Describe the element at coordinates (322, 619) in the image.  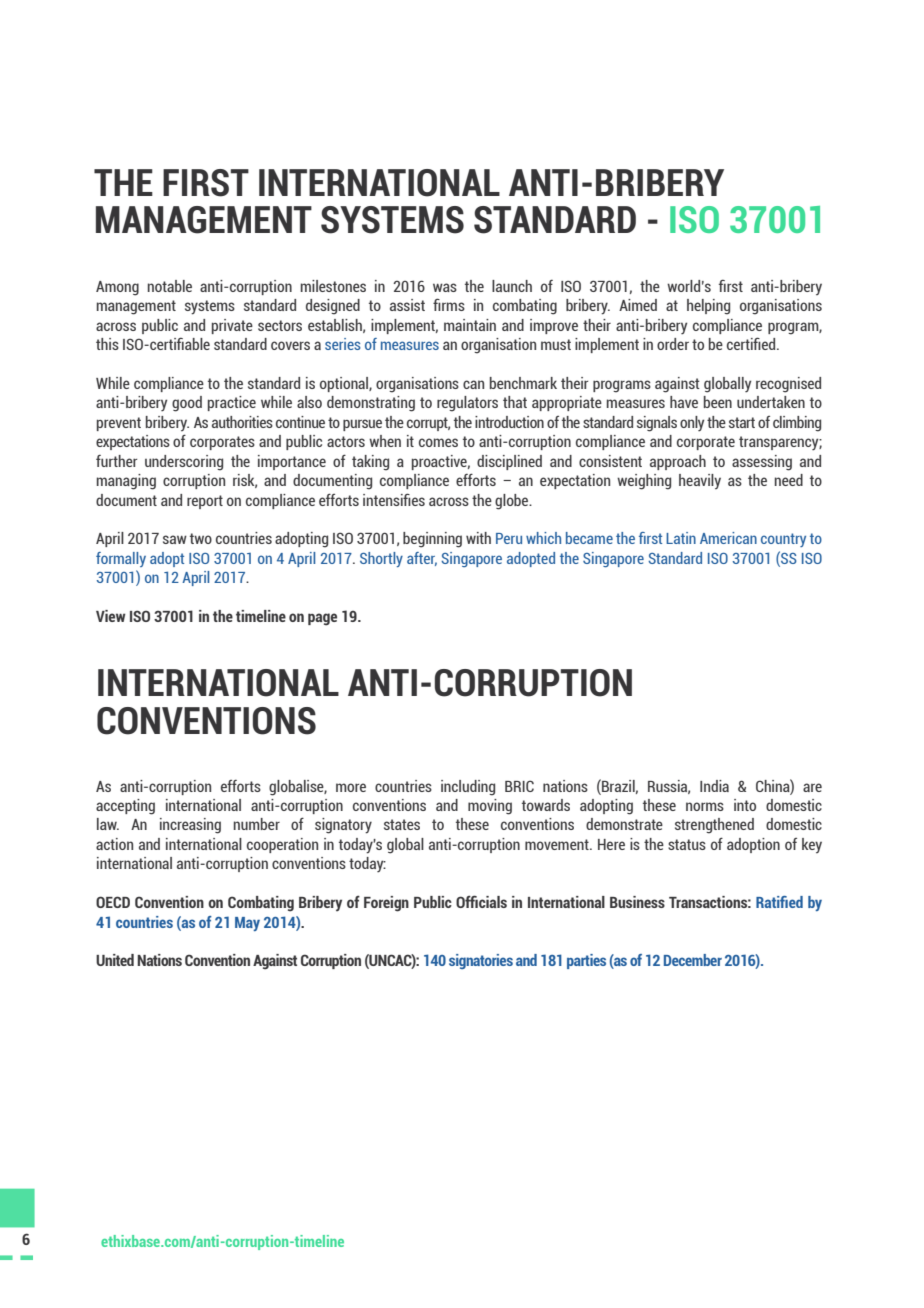
I see `page` at that location.
